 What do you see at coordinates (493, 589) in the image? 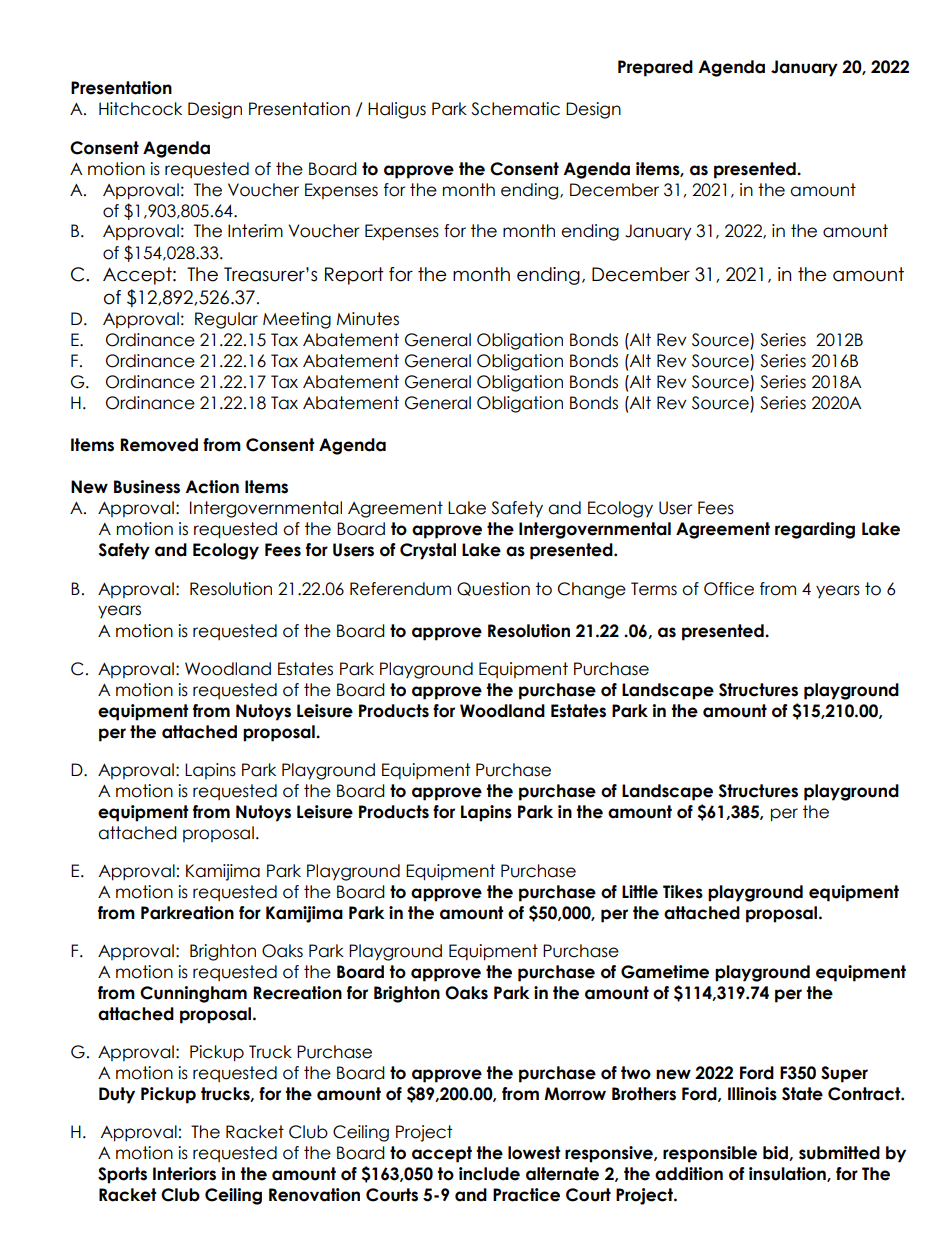
I see `Question` at bounding box center [493, 589].
